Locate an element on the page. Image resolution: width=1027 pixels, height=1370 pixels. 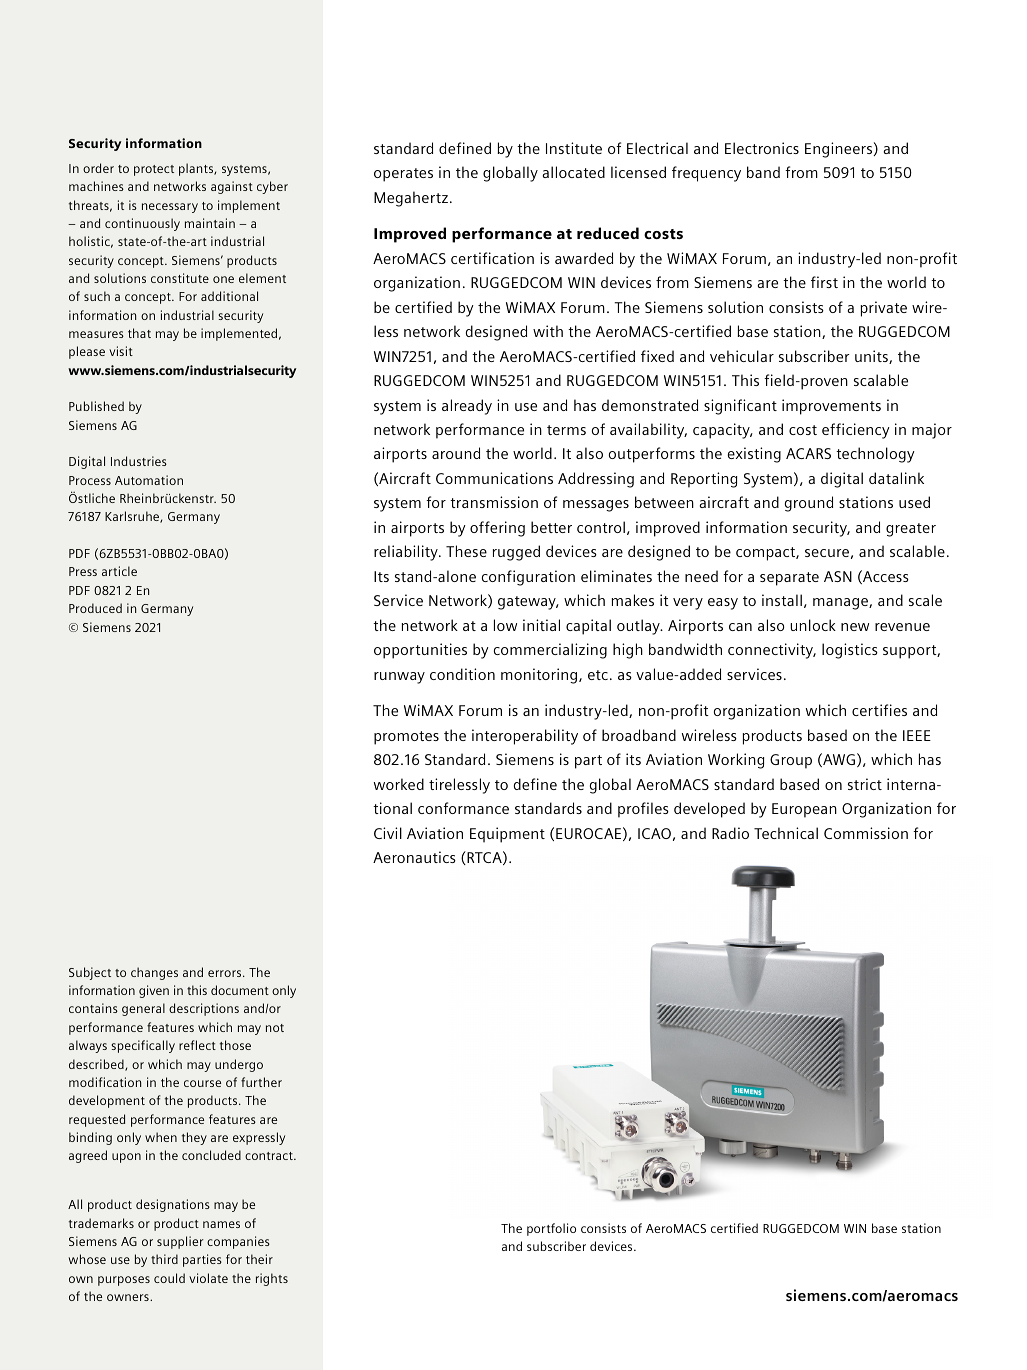
Equipment is located at coordinates (507, 835).
